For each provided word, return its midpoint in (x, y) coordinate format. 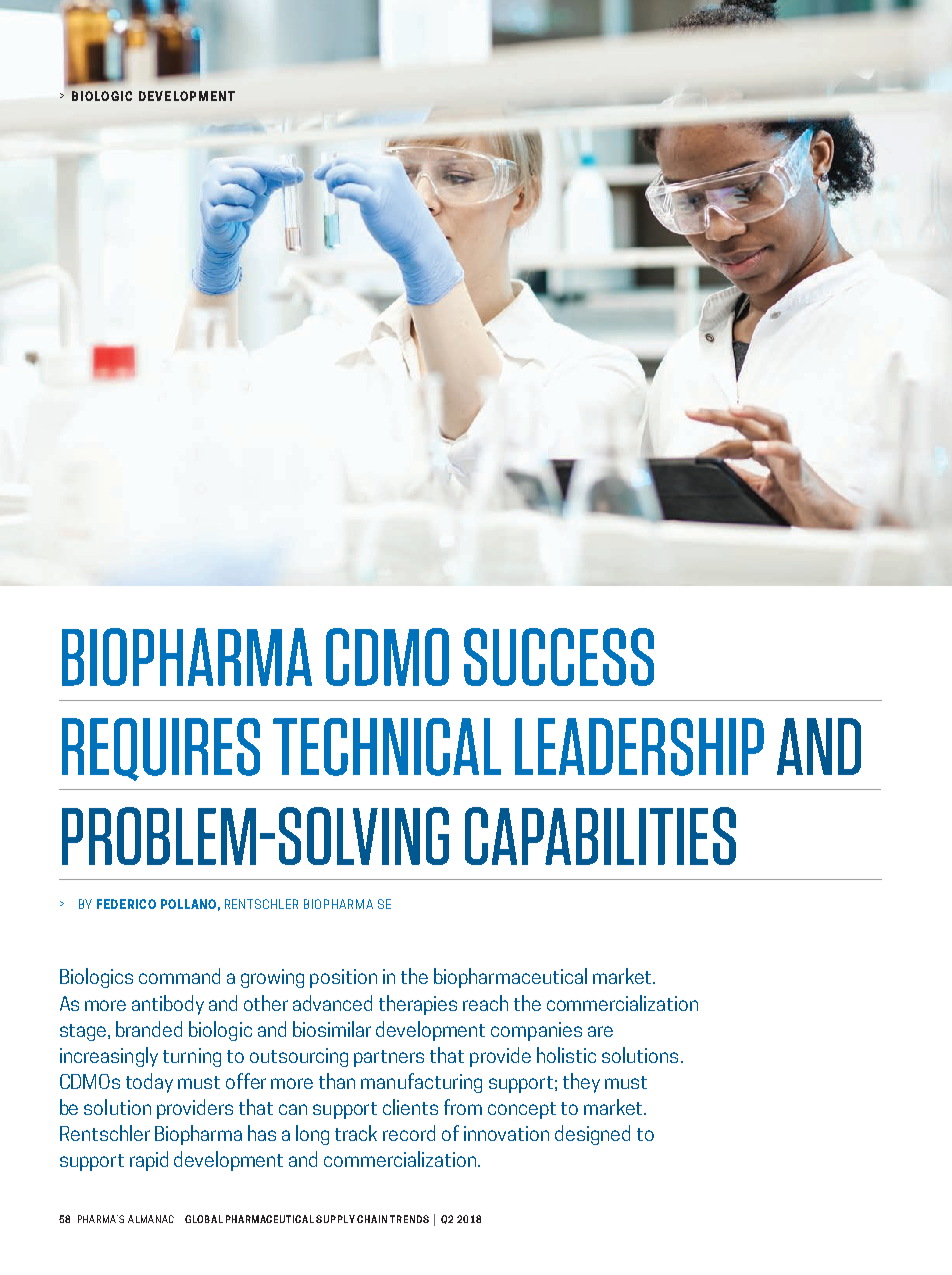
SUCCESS (559, 657)
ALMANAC (151, 1219)
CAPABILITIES (600, 836)
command (179, 976)
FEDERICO (126, 904)
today (149, 1083)
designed (592, 1135)
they (581, 1083)
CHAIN (372, 1219)
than (337, 1081)
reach (485, 1003)
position (343, 978)
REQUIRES (161, 749)
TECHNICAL (387, 747)
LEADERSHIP (639, 747)
